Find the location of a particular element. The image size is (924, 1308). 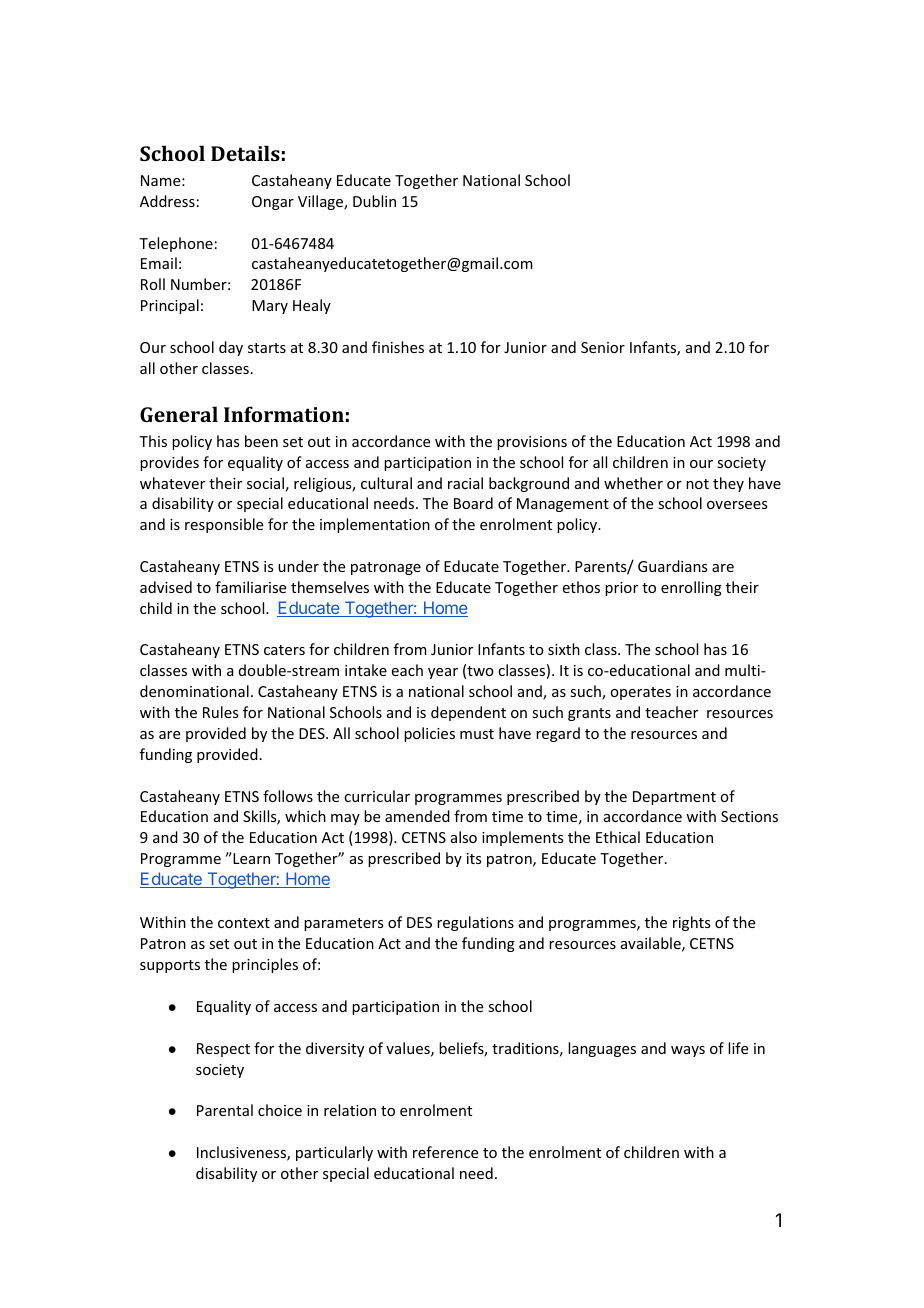

Senior is located at coordinates (603, 347).
